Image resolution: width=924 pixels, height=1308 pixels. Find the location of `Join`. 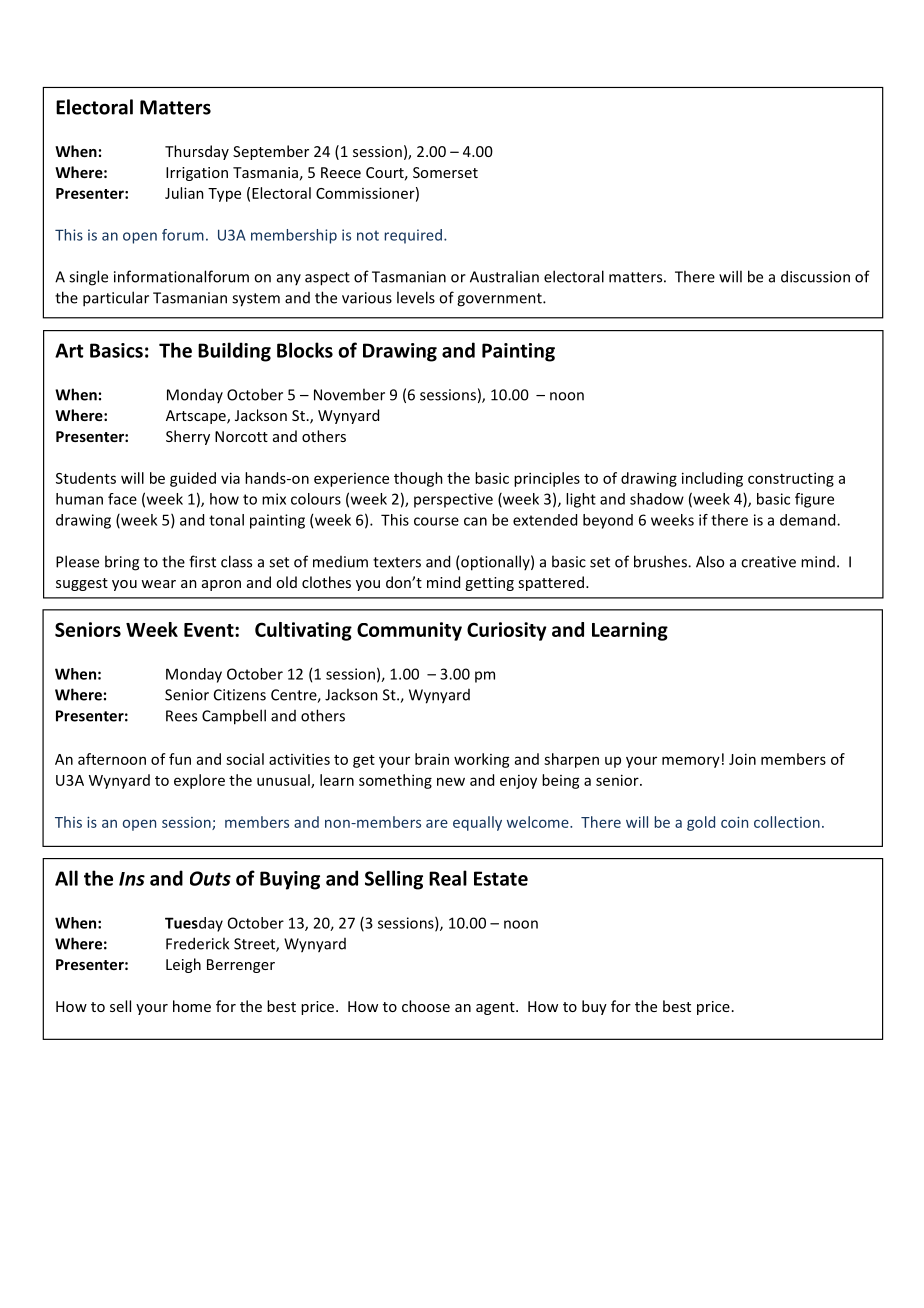

Join is located at coordinates (742, 759).
